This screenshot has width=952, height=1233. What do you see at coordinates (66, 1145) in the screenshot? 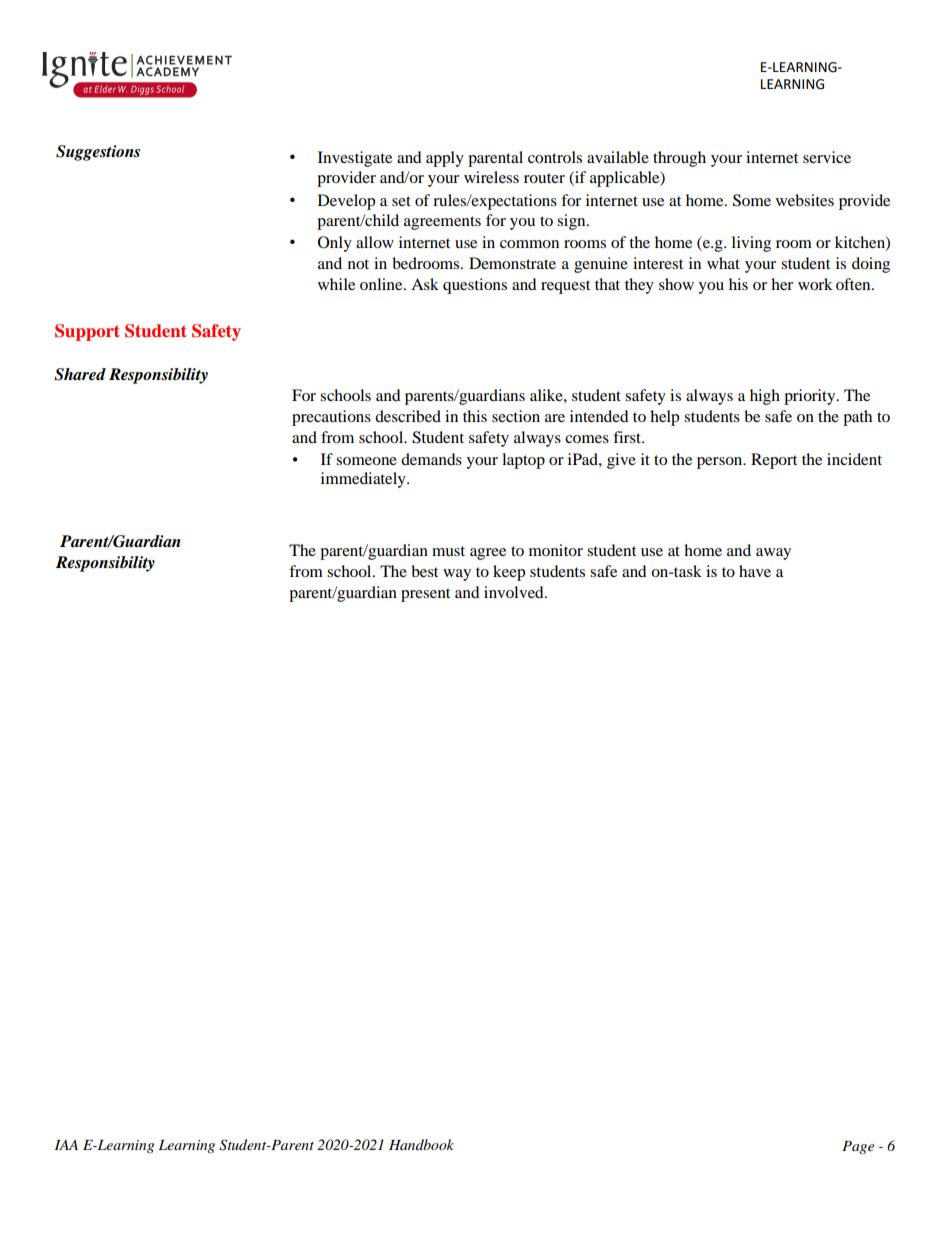
I see `IAA` at bounding box center [66, 1145].
